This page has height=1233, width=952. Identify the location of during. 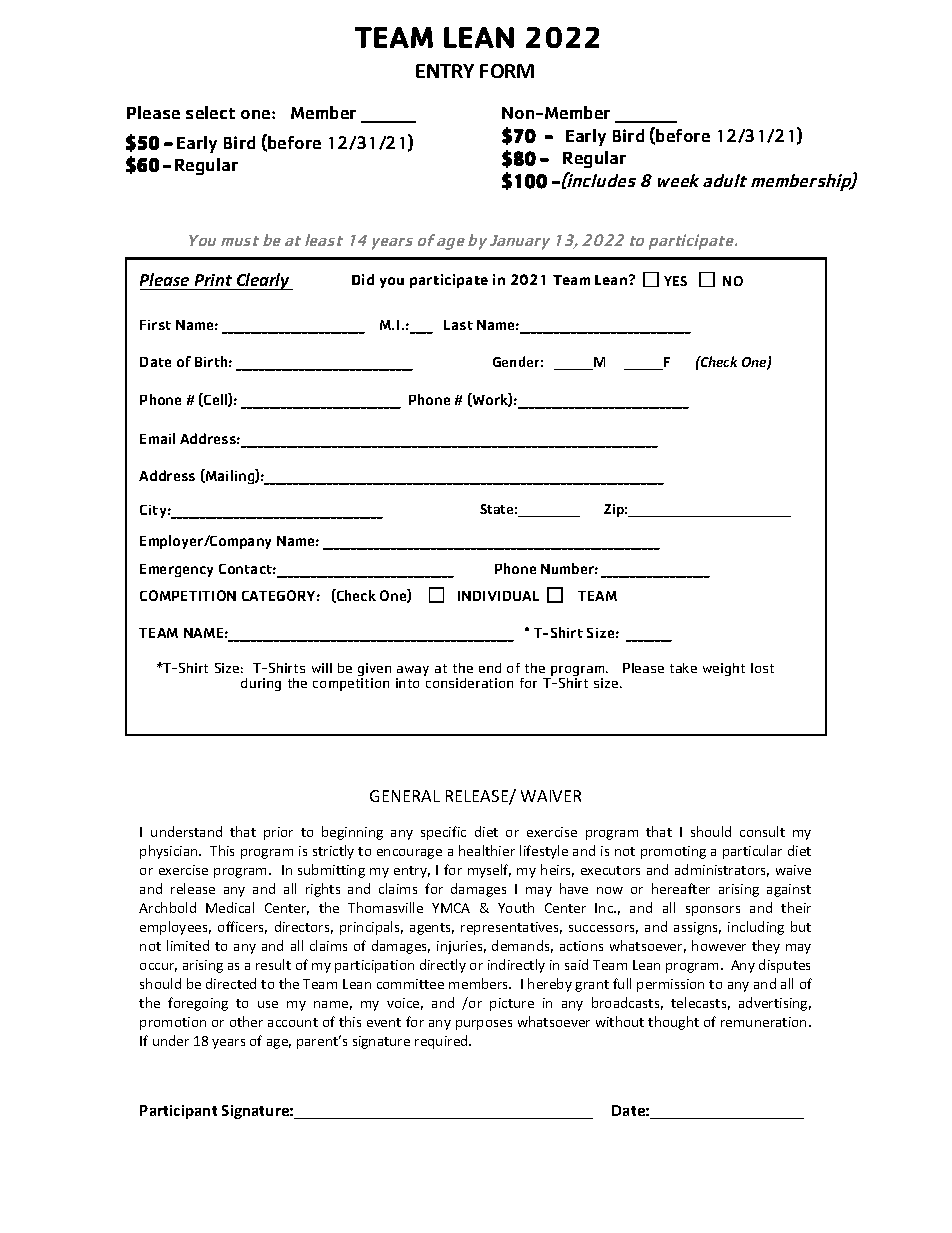
(261, 684).
